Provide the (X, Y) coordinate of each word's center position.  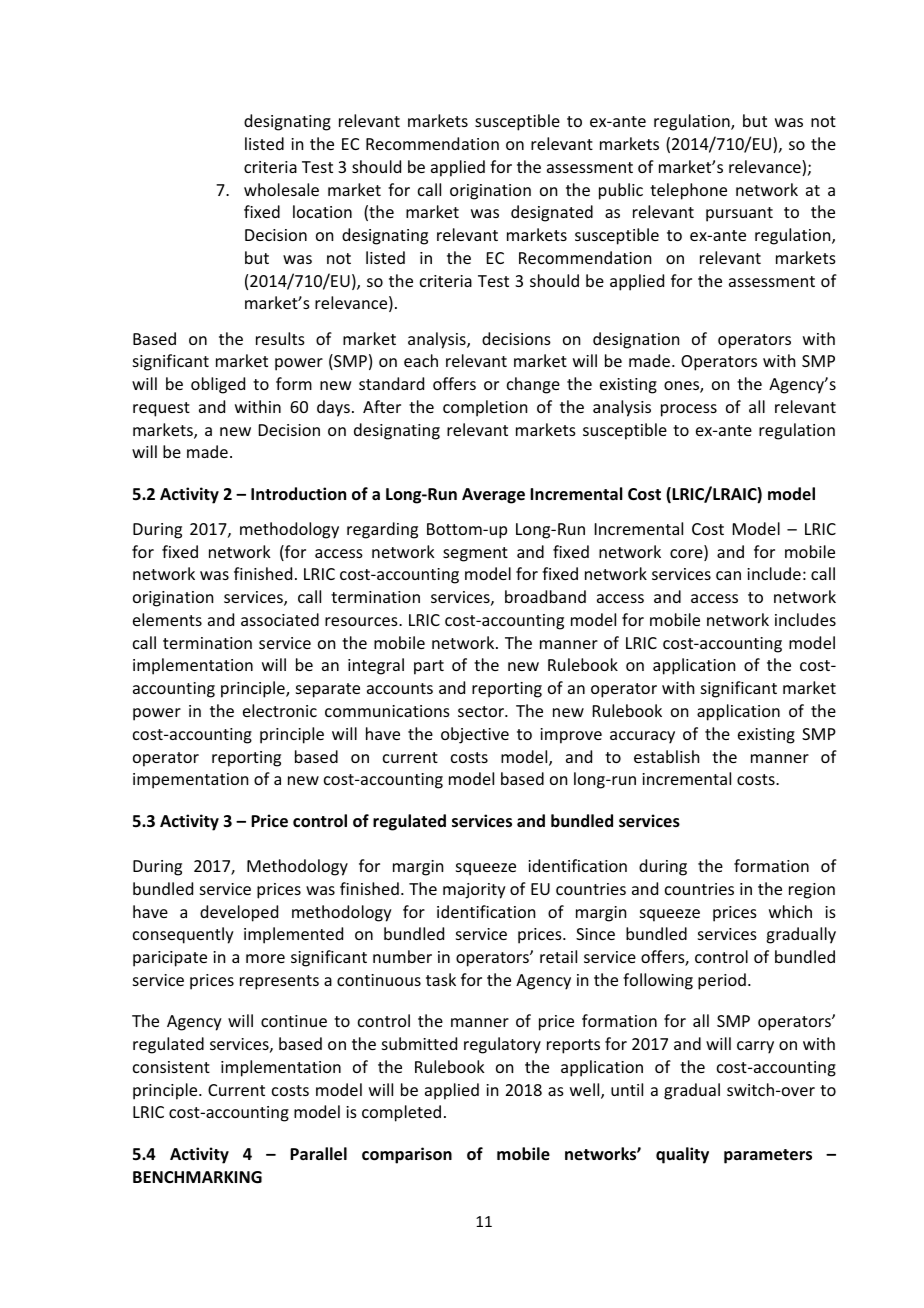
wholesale (281, 189)
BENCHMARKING (197, 1177)
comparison (407, 1155)
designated (552, 213)
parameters (768, 1156)
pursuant (739, 214)
